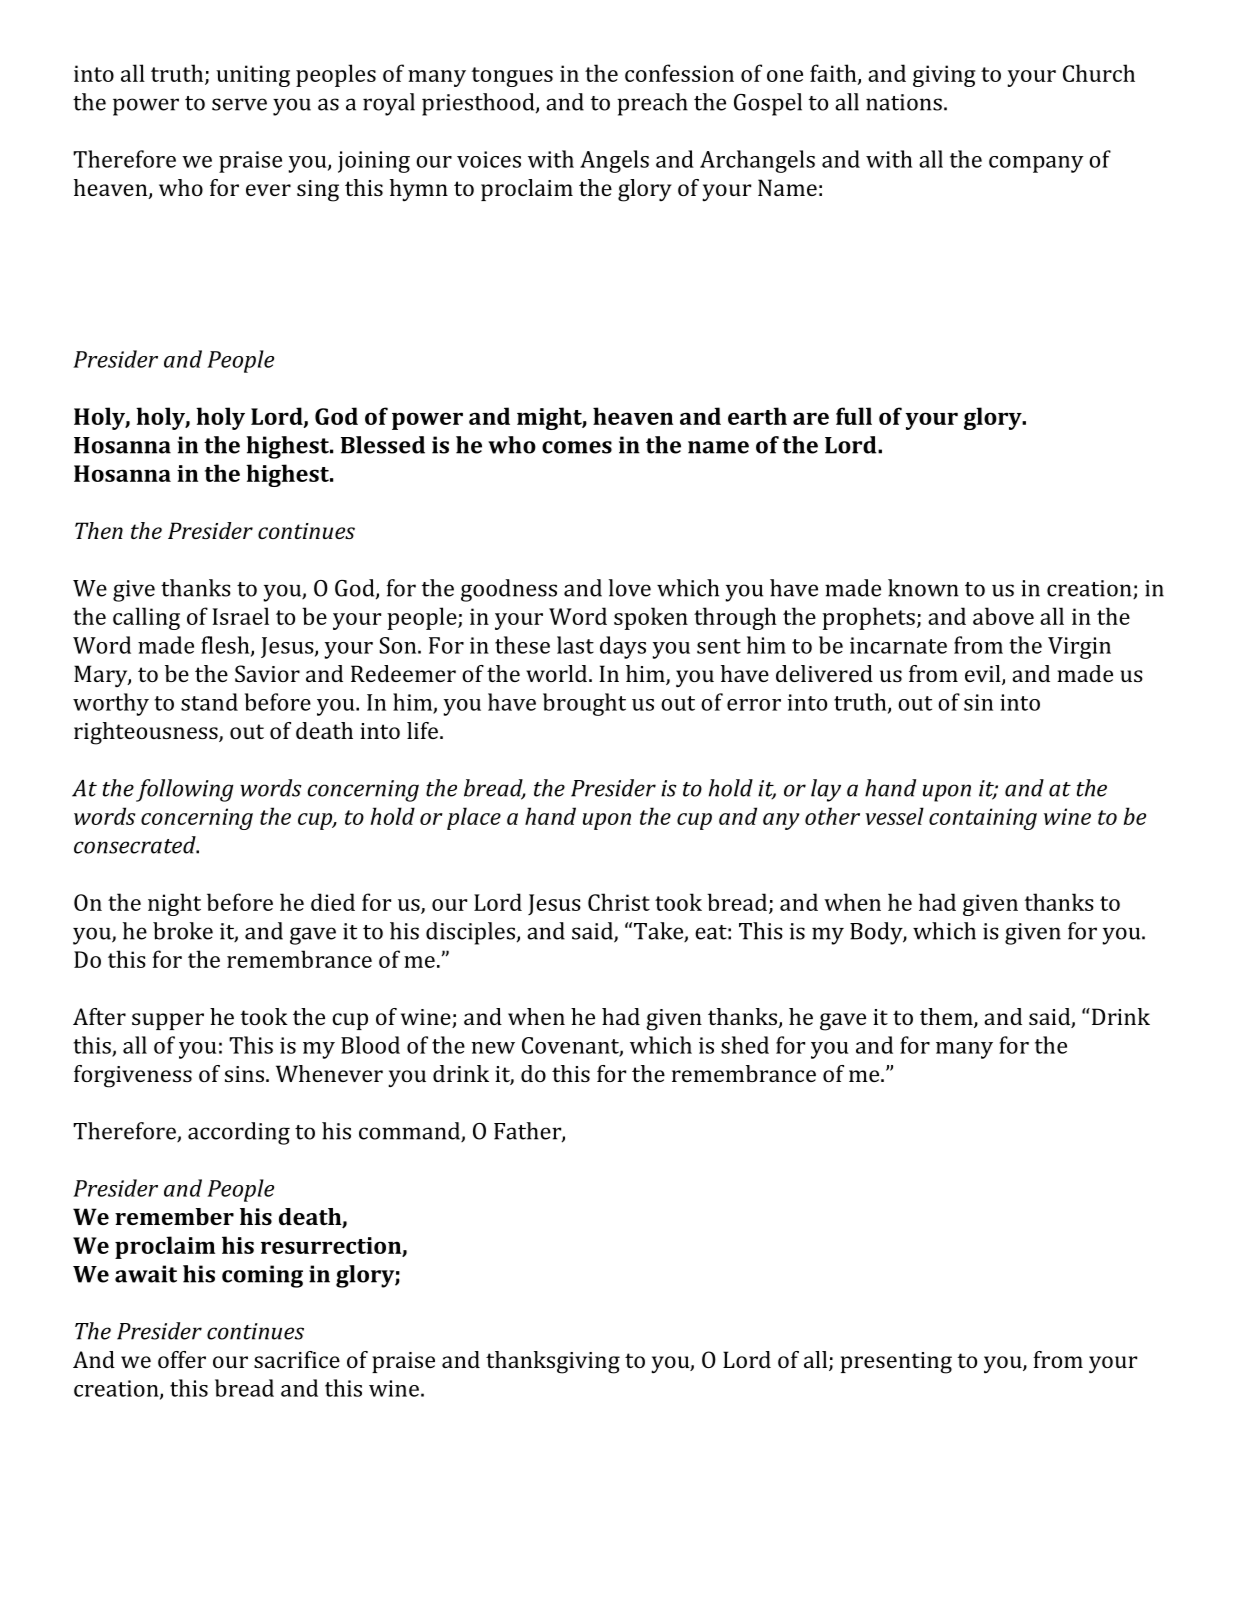  Describe the element at coordinates (947, 1018) in the document. I see `them` at that location.
